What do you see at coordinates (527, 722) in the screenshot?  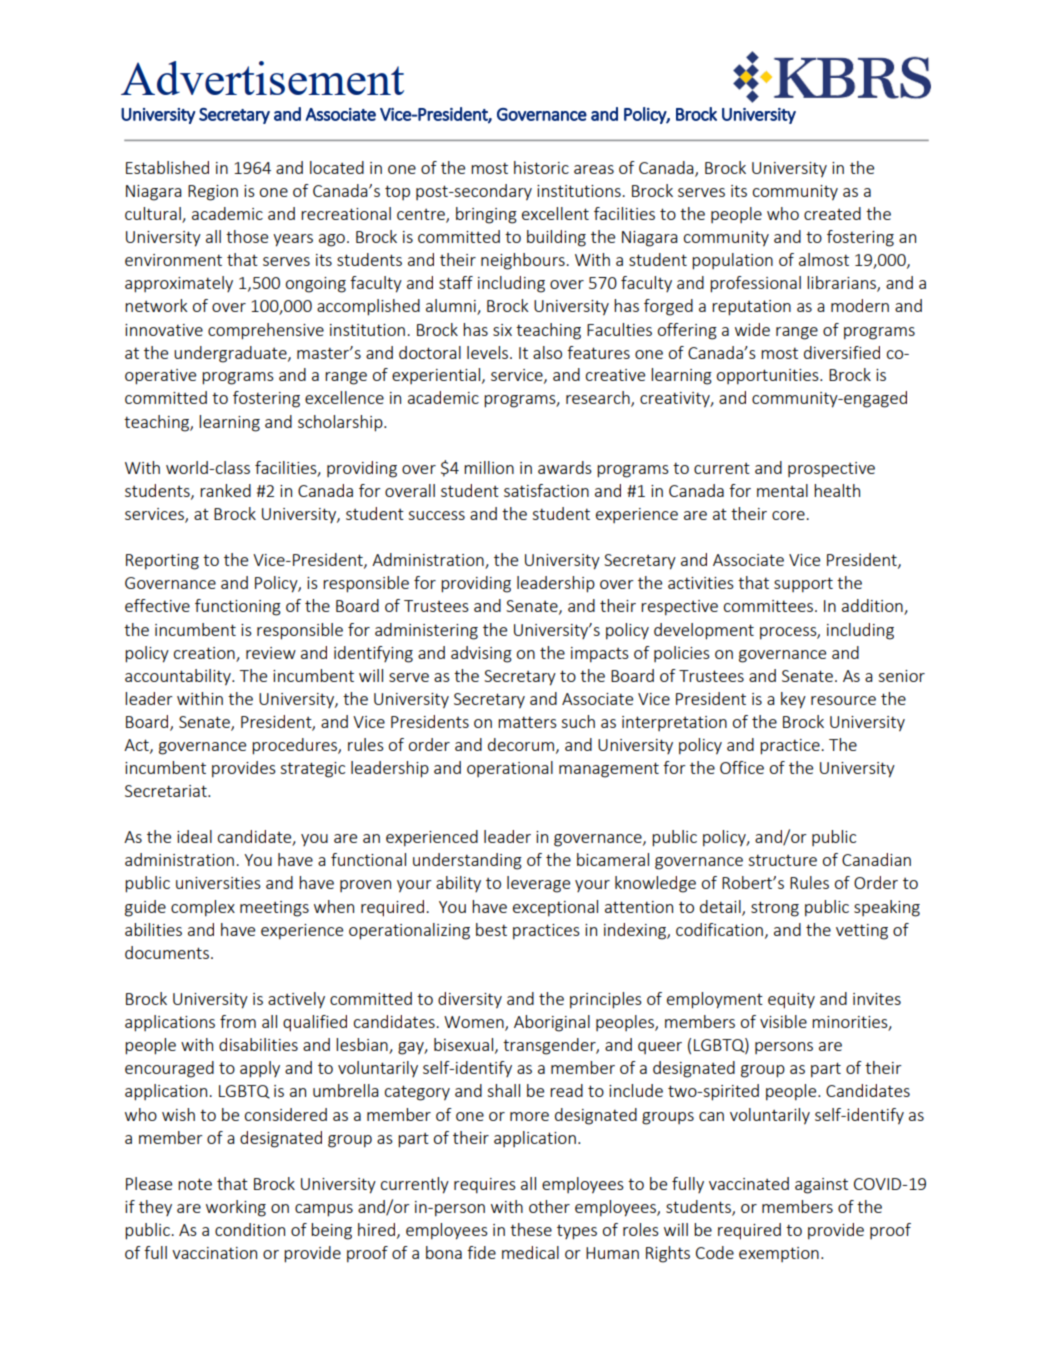 I see `matters` at bounding box center [527, 722].
